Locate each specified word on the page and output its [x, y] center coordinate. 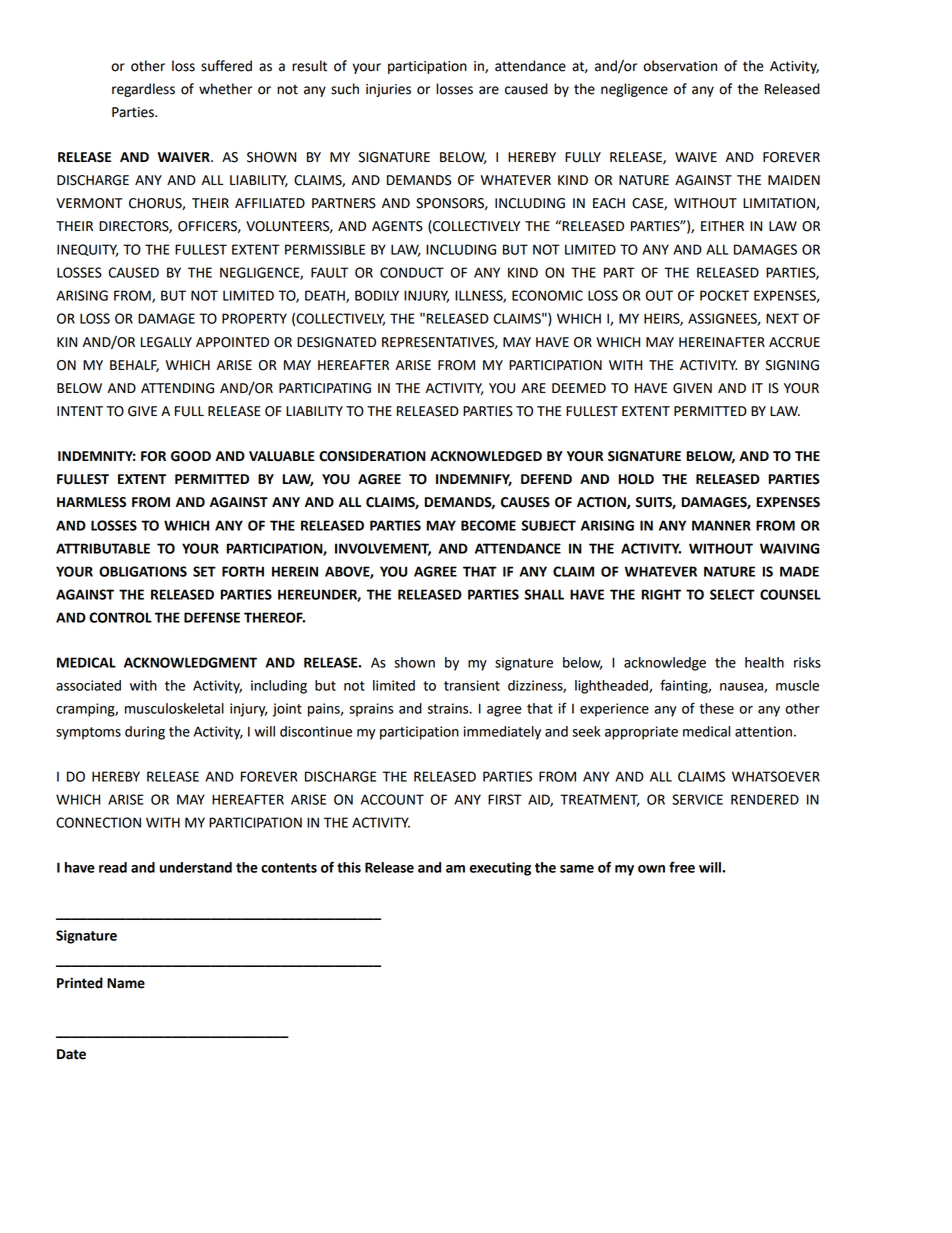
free [682, 867]
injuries [388, 90]
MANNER [721, 525]
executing [500, 869]
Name [126, 983]
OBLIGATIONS [143, 571]
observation [680, 66]
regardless [143, 90]
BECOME [488, 525]
